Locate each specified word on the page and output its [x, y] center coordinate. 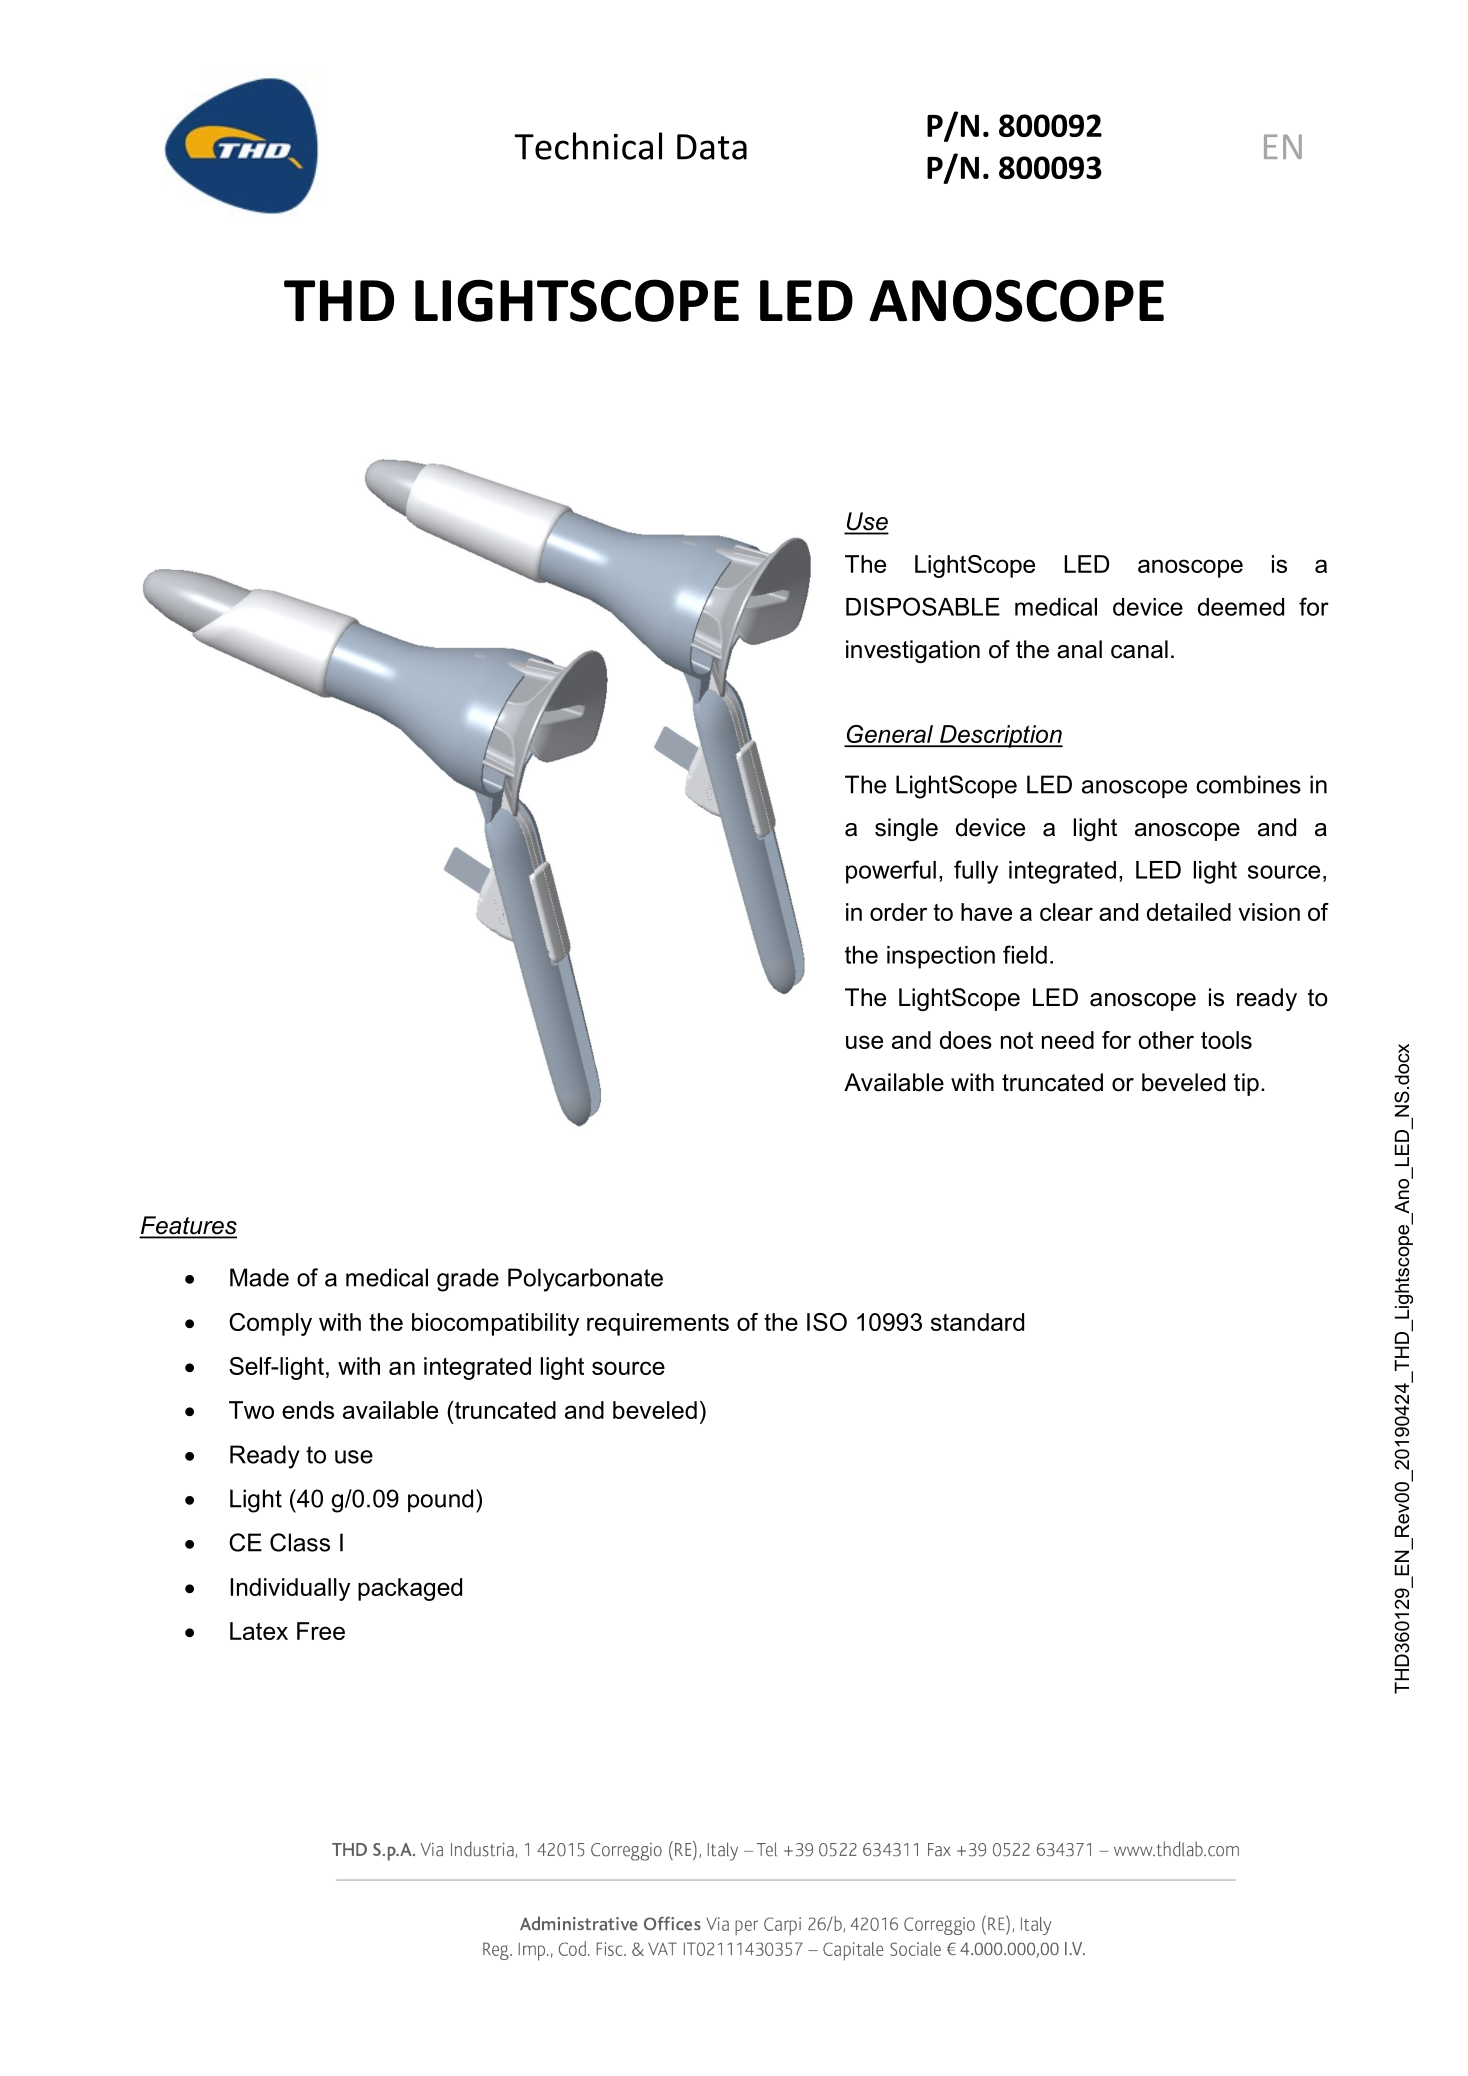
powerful [891, 872]
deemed [1241, 607]
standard [977, 1322]
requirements [658, 1324]
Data [712, 147]
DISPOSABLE [923, 606]
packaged [410, 1589]
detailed [1189, 912]
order [898, 912]
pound [440, 1500]
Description [1000, 736]
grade [468, 1280]
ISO [827, 1322]
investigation [913, 651]
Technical [588, 146]
